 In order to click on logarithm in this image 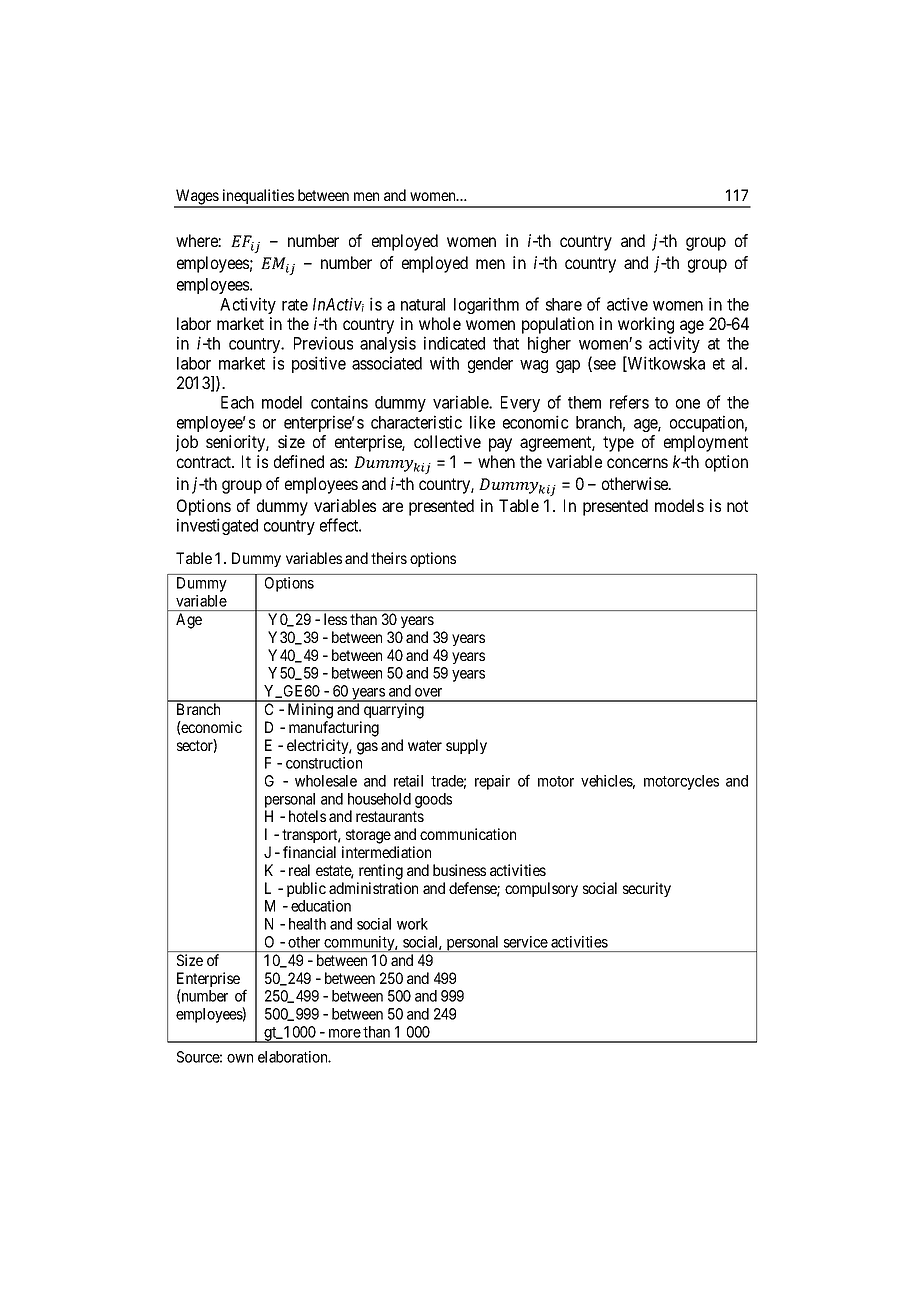, I will do `click(486, 305)`.
